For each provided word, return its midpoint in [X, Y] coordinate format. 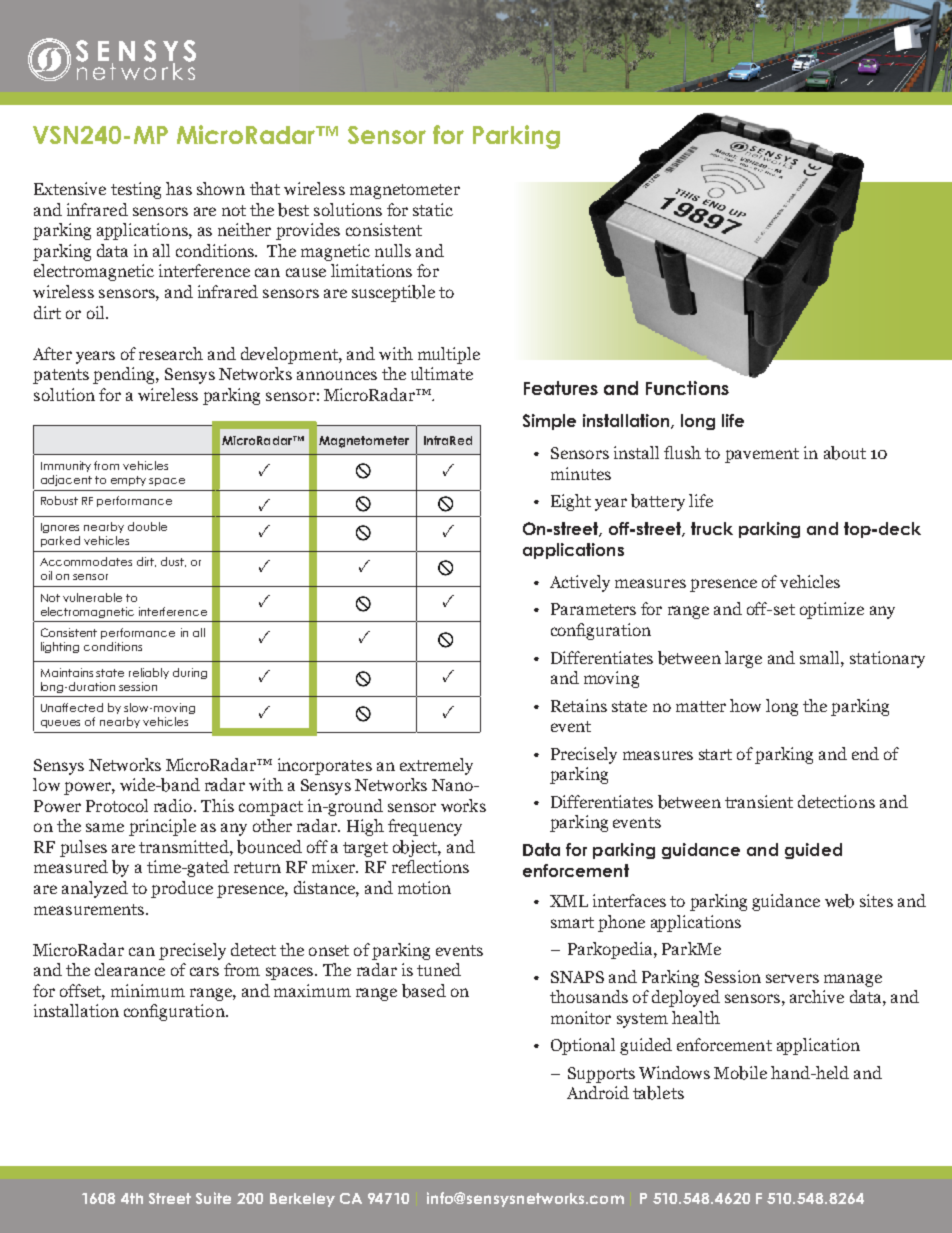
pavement [762, 455]
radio [173, 805]
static [433, 209]
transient [759, 801]
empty [128, 481]
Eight [571, 502]
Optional [583, 1046]
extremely [436, 766]
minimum [148, 990]
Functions [687, 388]
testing [136, 190]
